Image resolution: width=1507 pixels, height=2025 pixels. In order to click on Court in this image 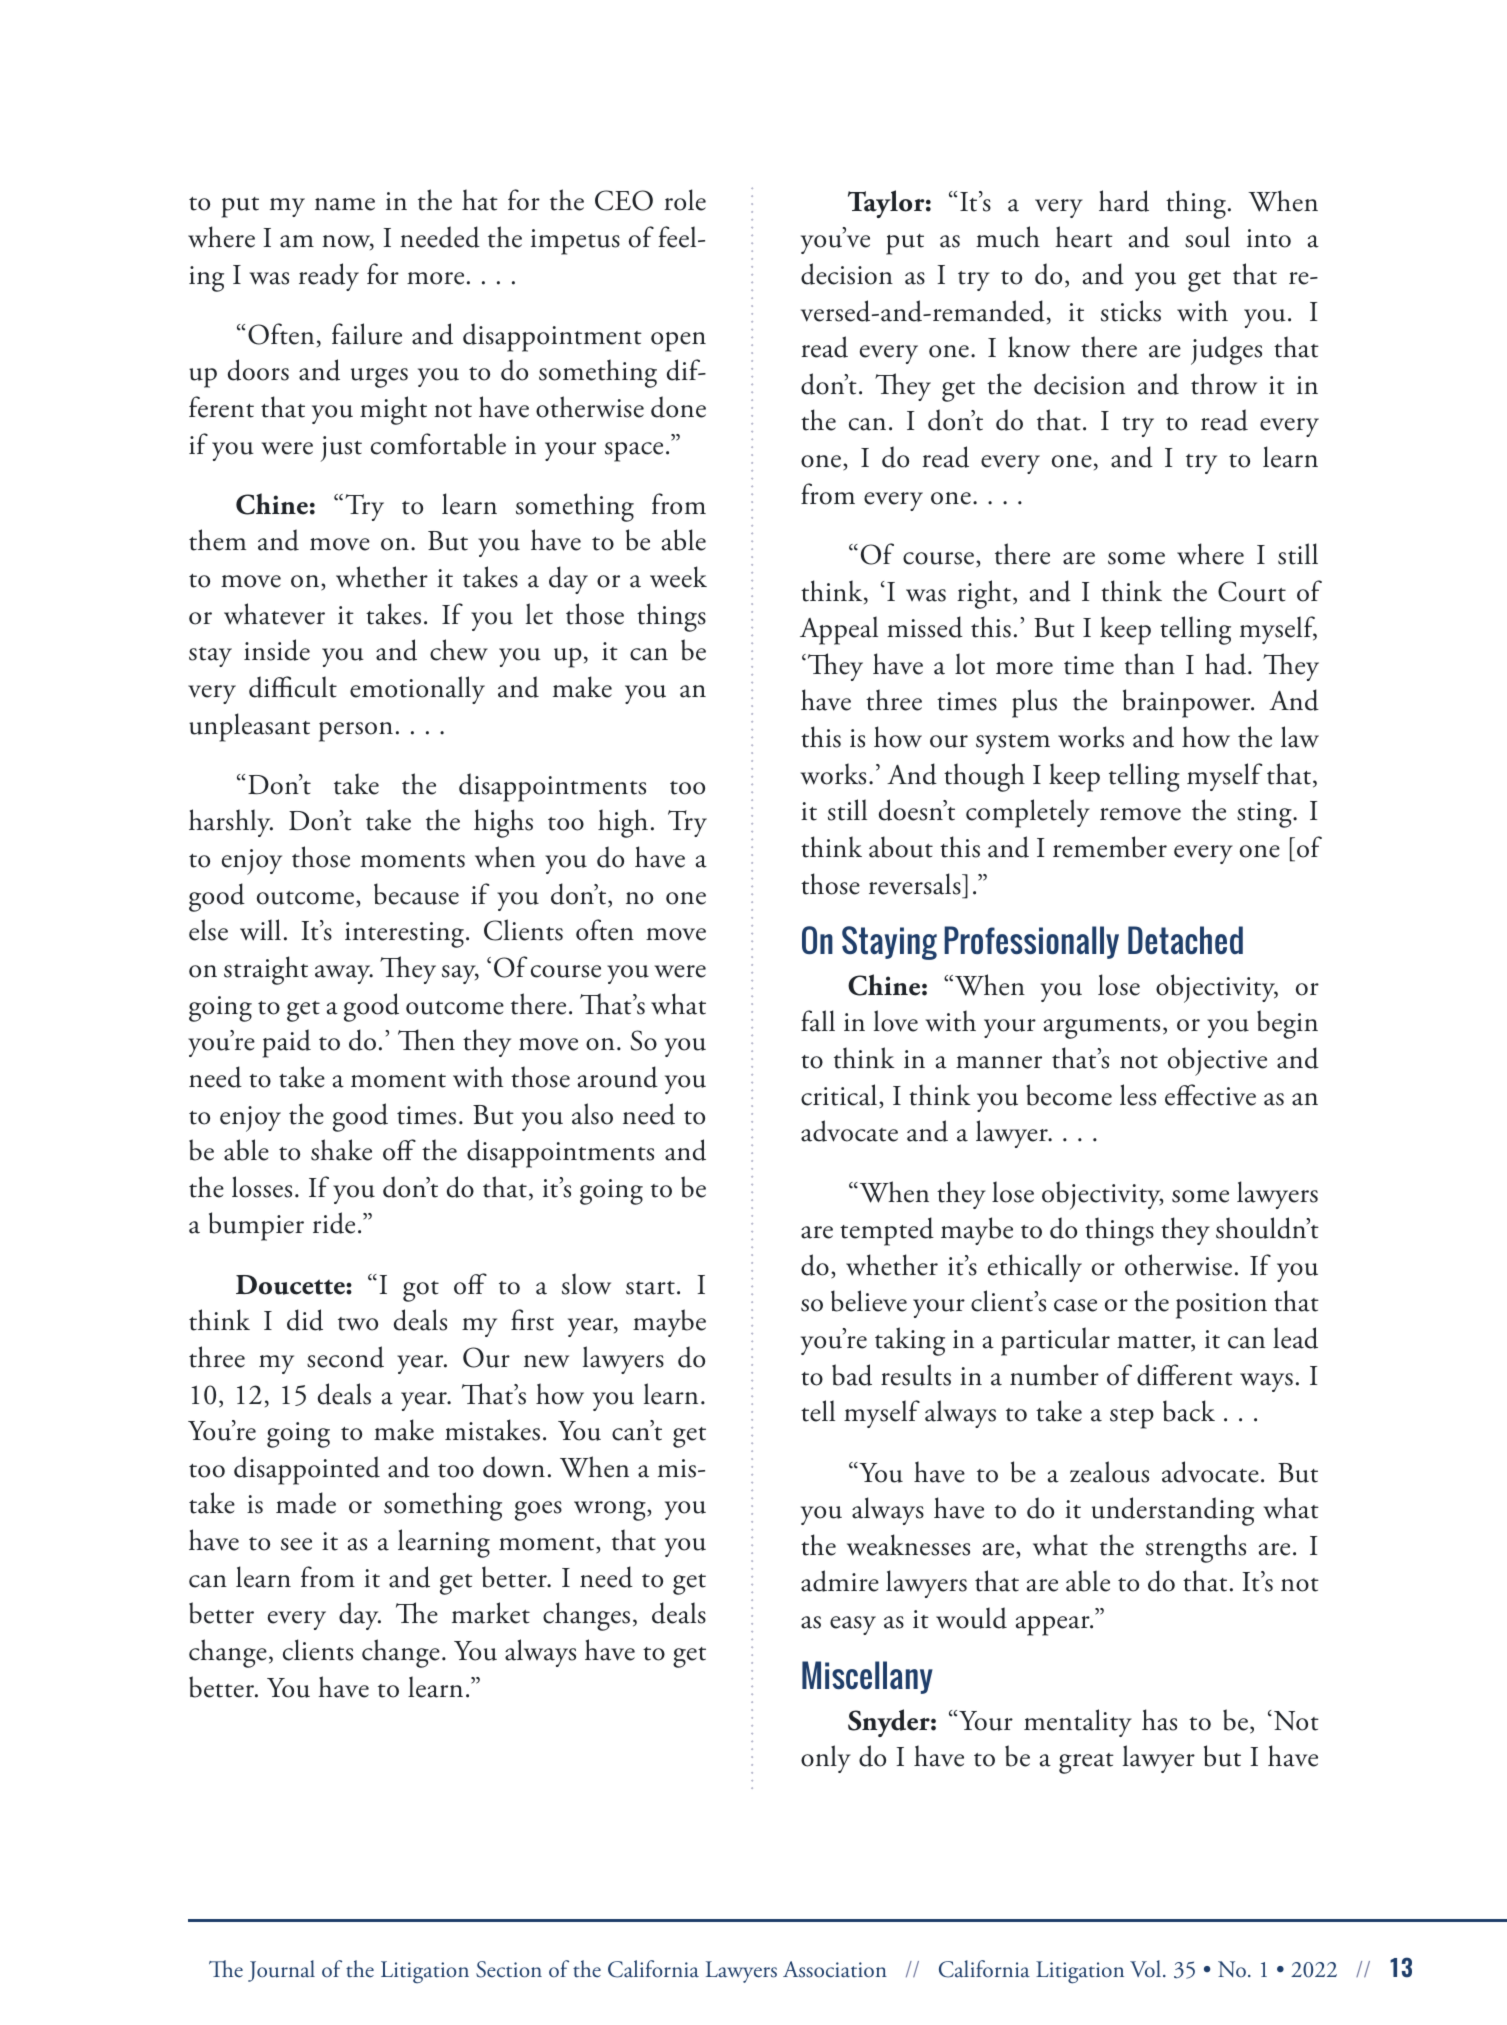, I will do `click(1252, 591)`.
